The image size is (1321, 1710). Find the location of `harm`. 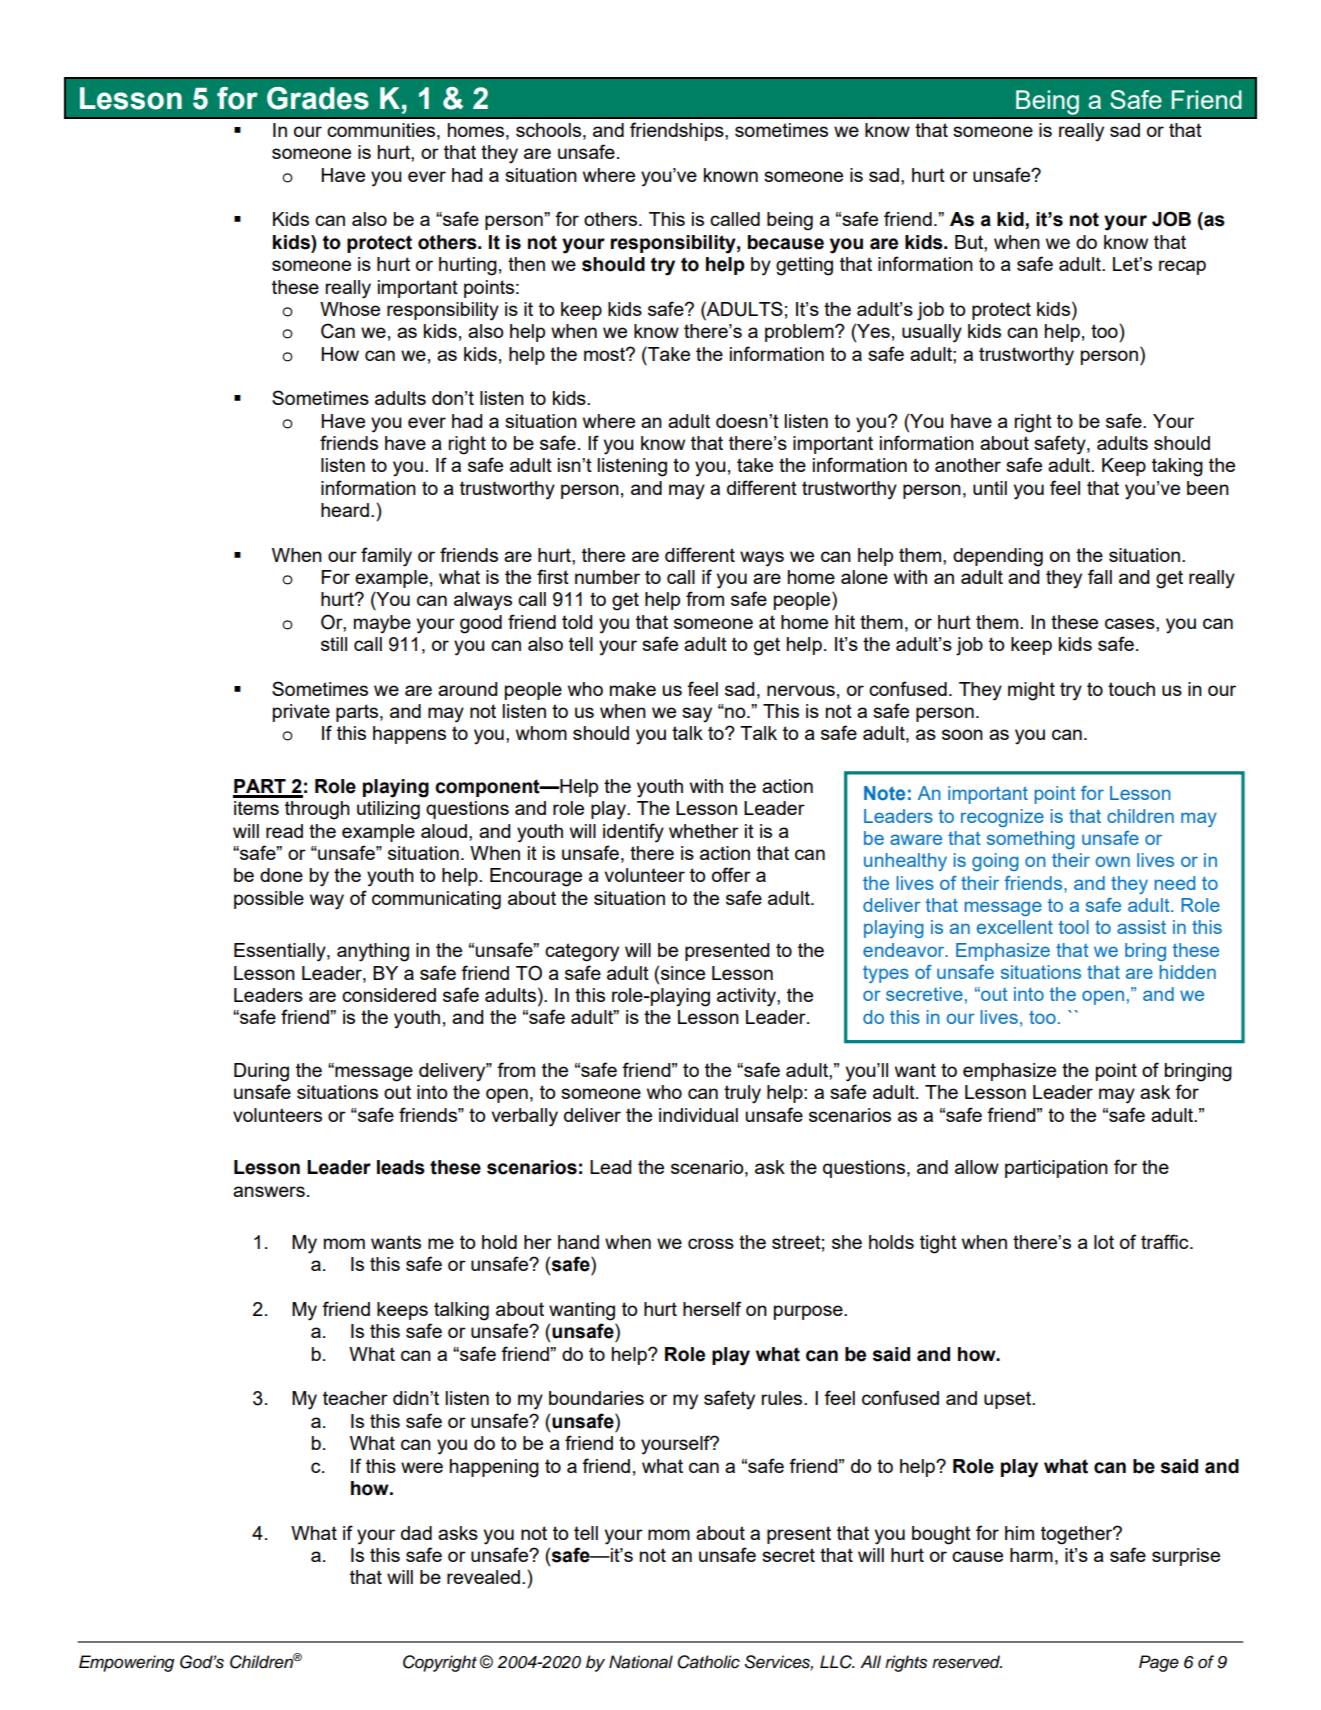

harm is located at coordinates (1031, 1555).
